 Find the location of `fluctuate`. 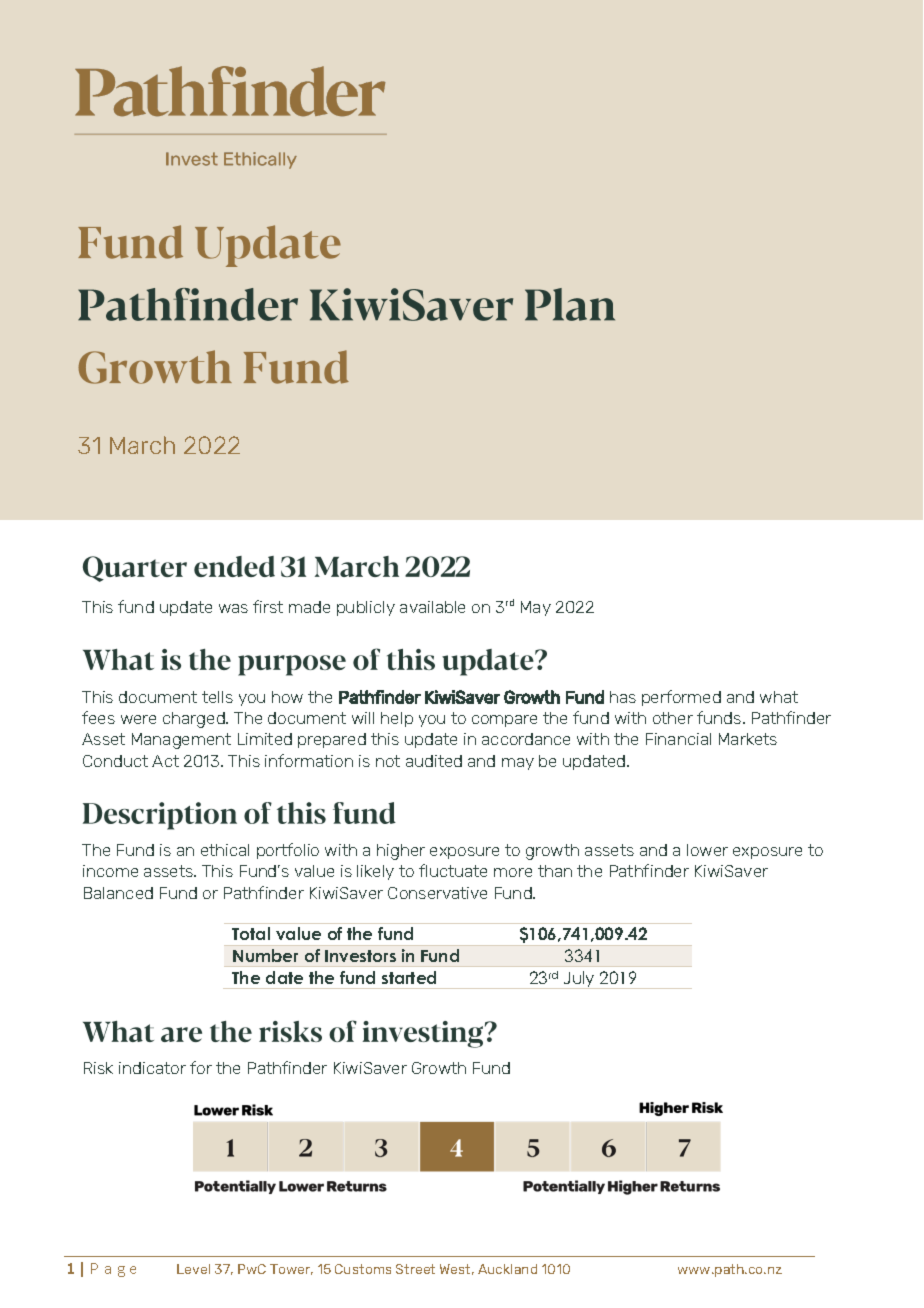

fluctuate is located at coordinates (453, 870).
